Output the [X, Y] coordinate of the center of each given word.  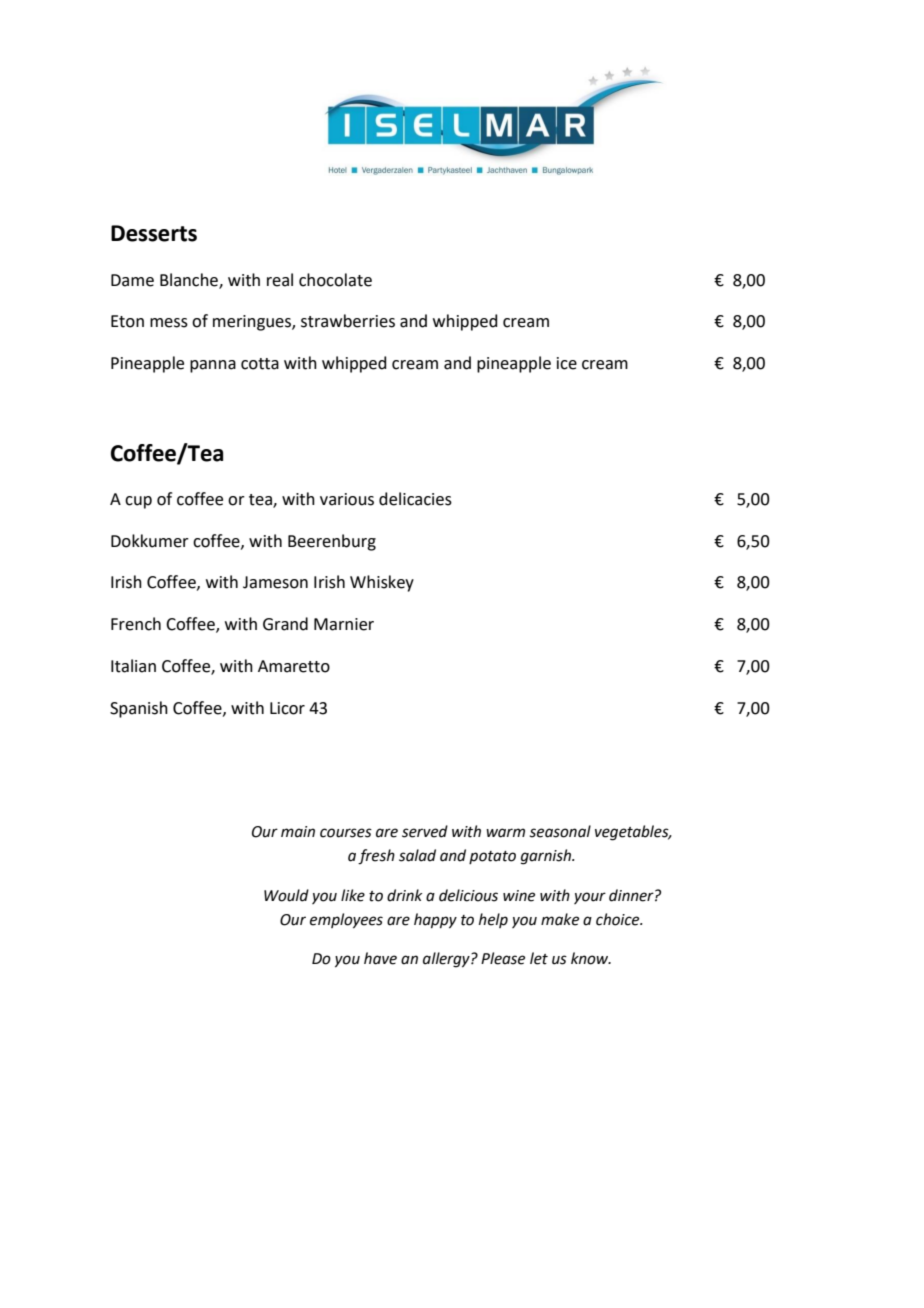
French [136, 624]
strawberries [348, 321]
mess [169, 323]
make [560, 919]
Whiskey [382, 583]
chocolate [335, 280]
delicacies [415, 499]
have [380, 958]
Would [286, 895]
